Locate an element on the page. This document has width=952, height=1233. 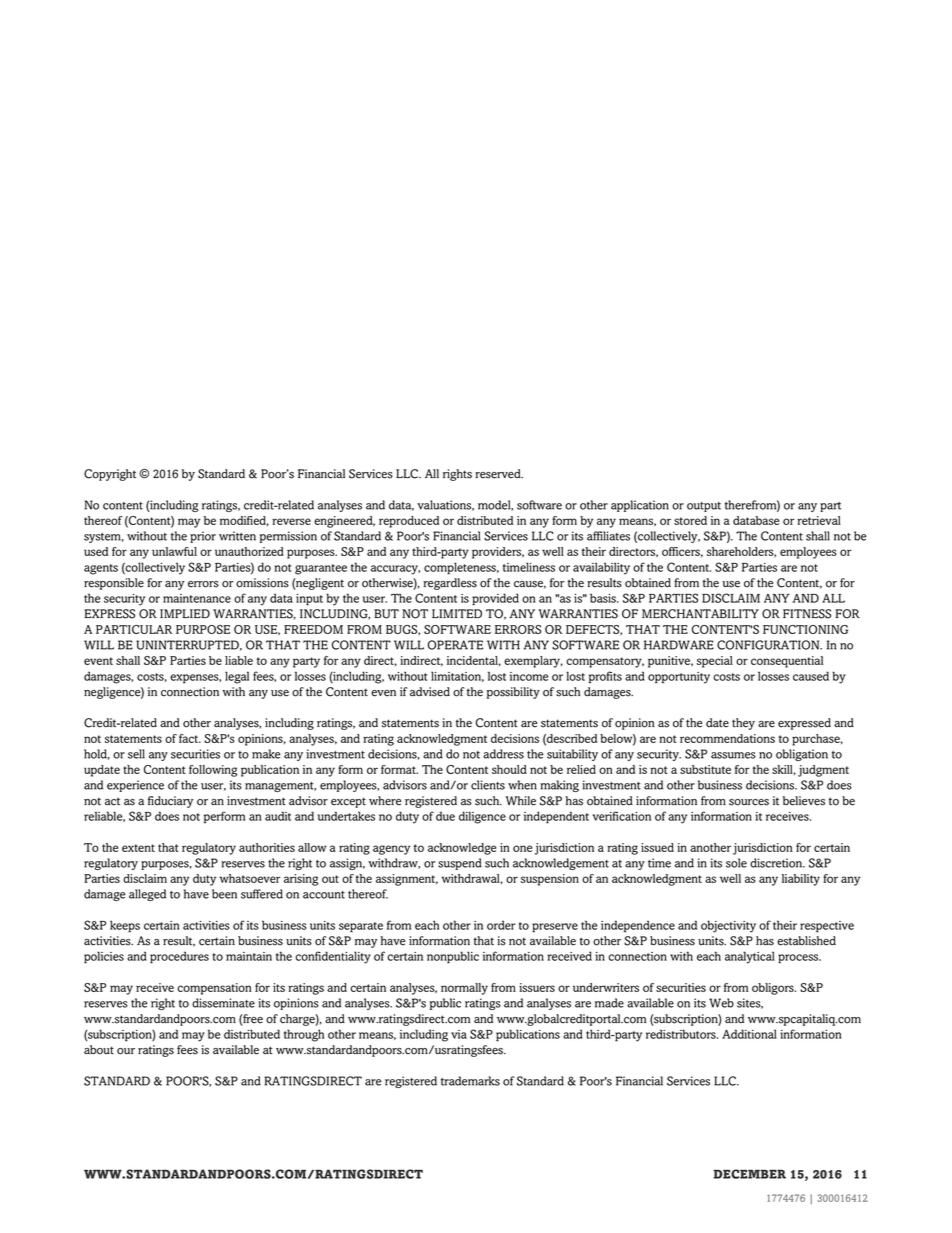
special is located at coordinates (715, 662).
